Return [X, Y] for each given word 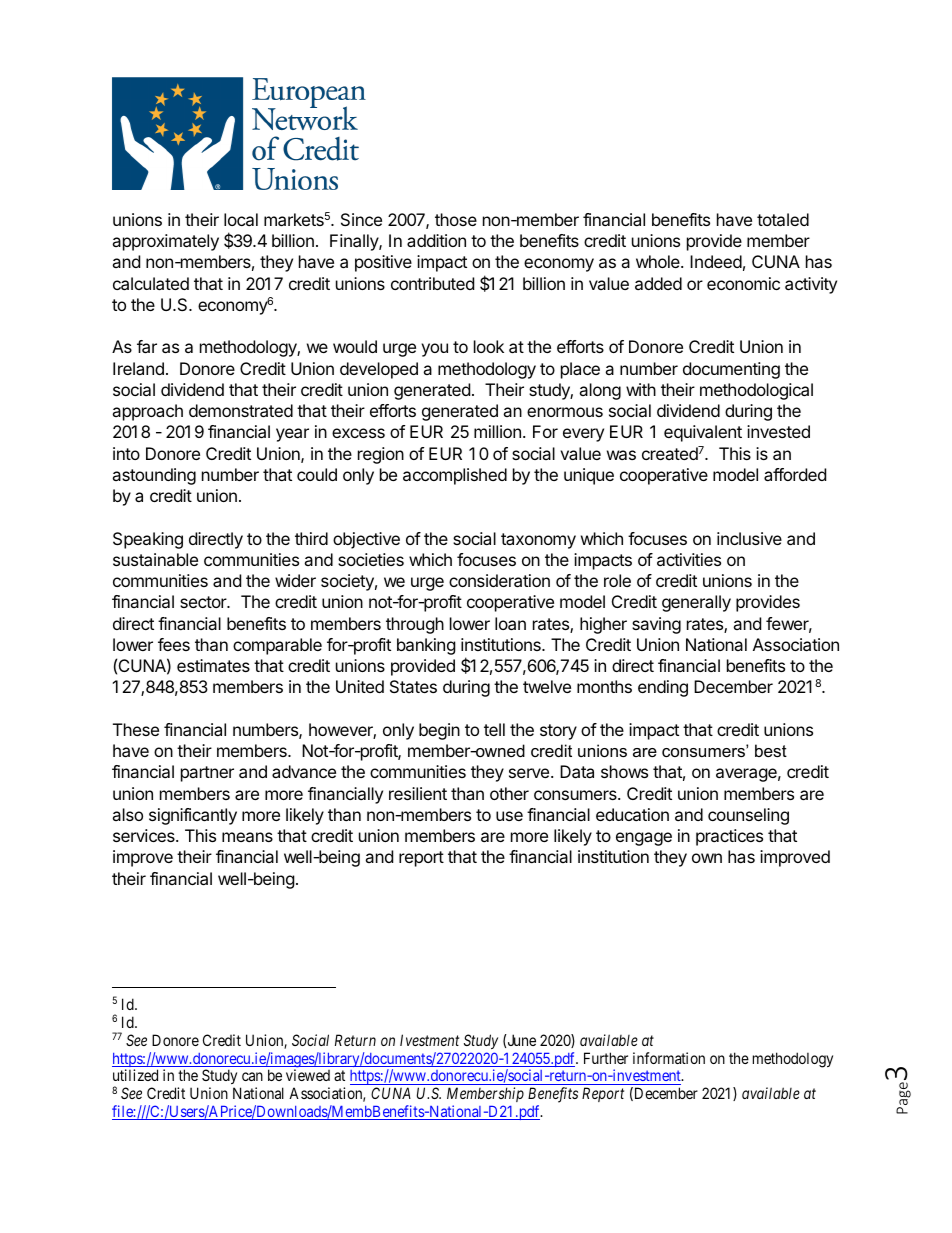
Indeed [716, 261]
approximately [165, 242]
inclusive [749, 538]
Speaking [148, 540]
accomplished [455, 476]
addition [436, 240]
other [509, 793]
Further [606, 1058]
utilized [135, 1075]
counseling [748, 816]
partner [207, 774]
